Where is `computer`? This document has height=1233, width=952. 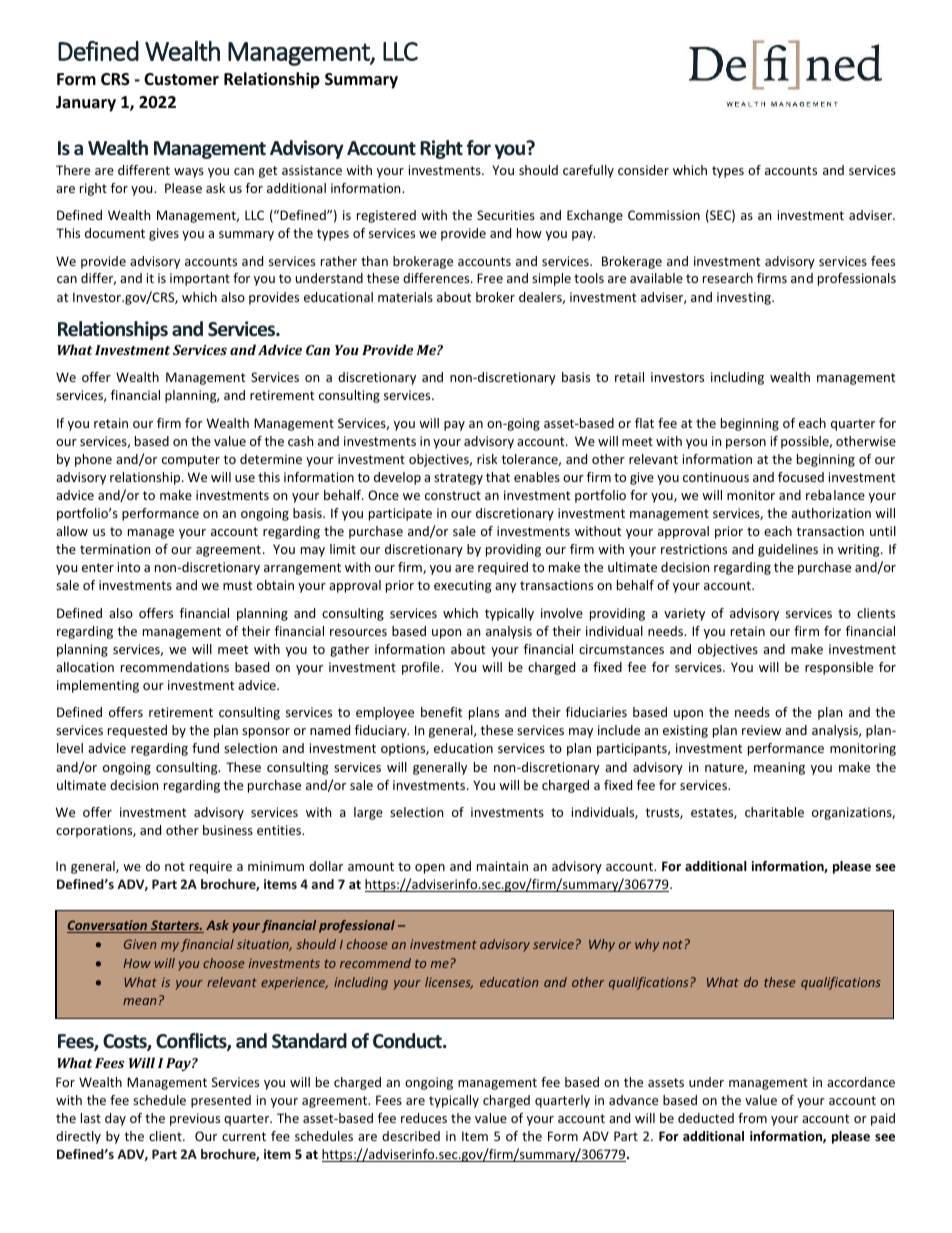 computer is located at coordinates (191, 461).
